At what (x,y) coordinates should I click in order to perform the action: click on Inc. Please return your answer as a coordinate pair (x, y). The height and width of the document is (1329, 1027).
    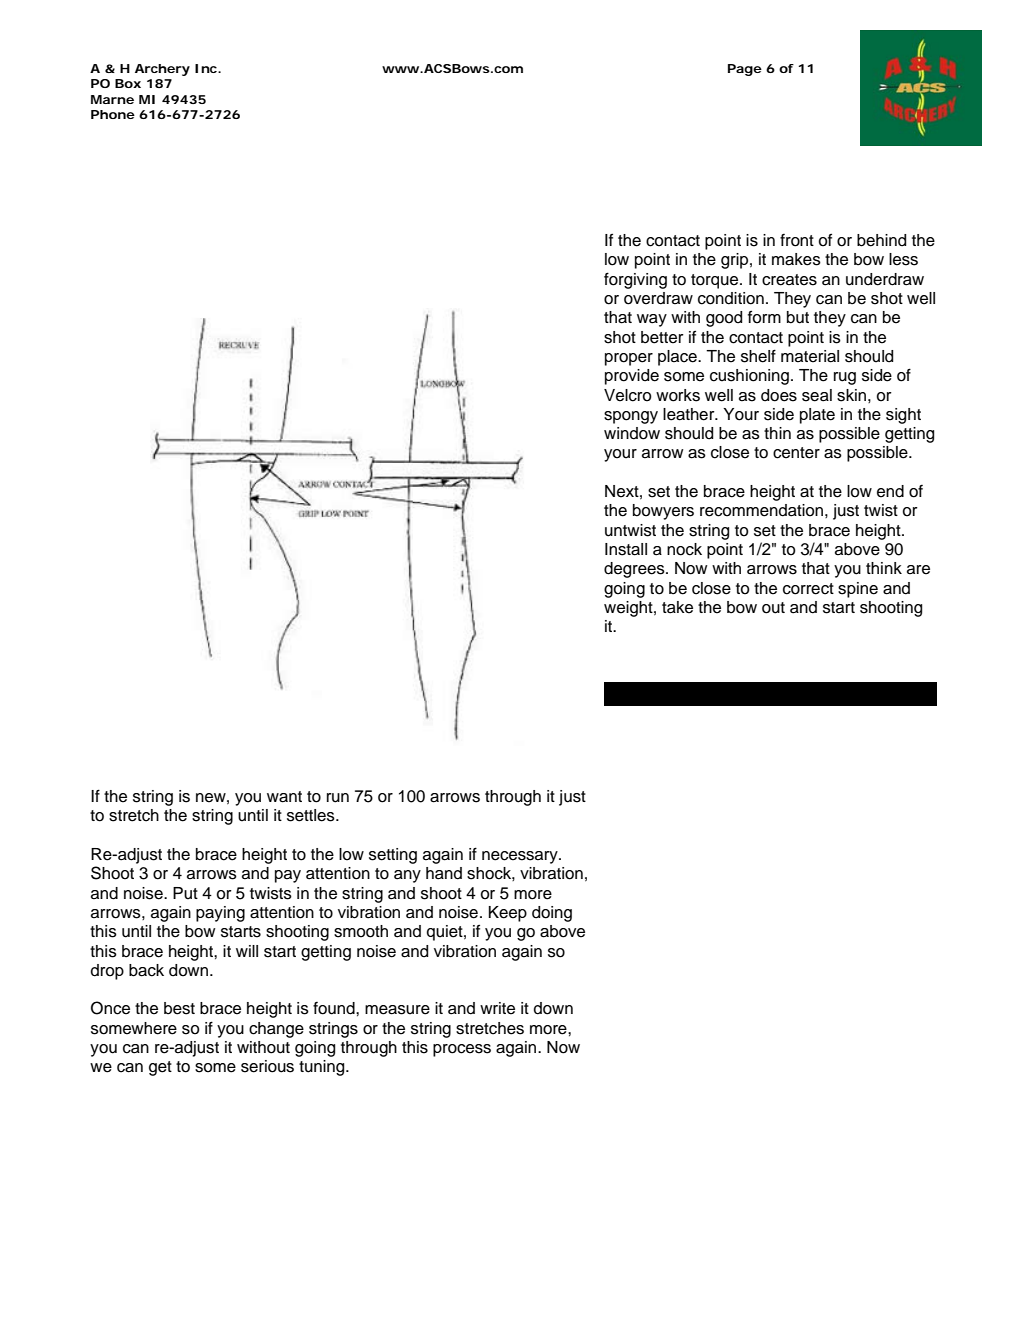
    Looking at the image, I should click on (207, 68).
